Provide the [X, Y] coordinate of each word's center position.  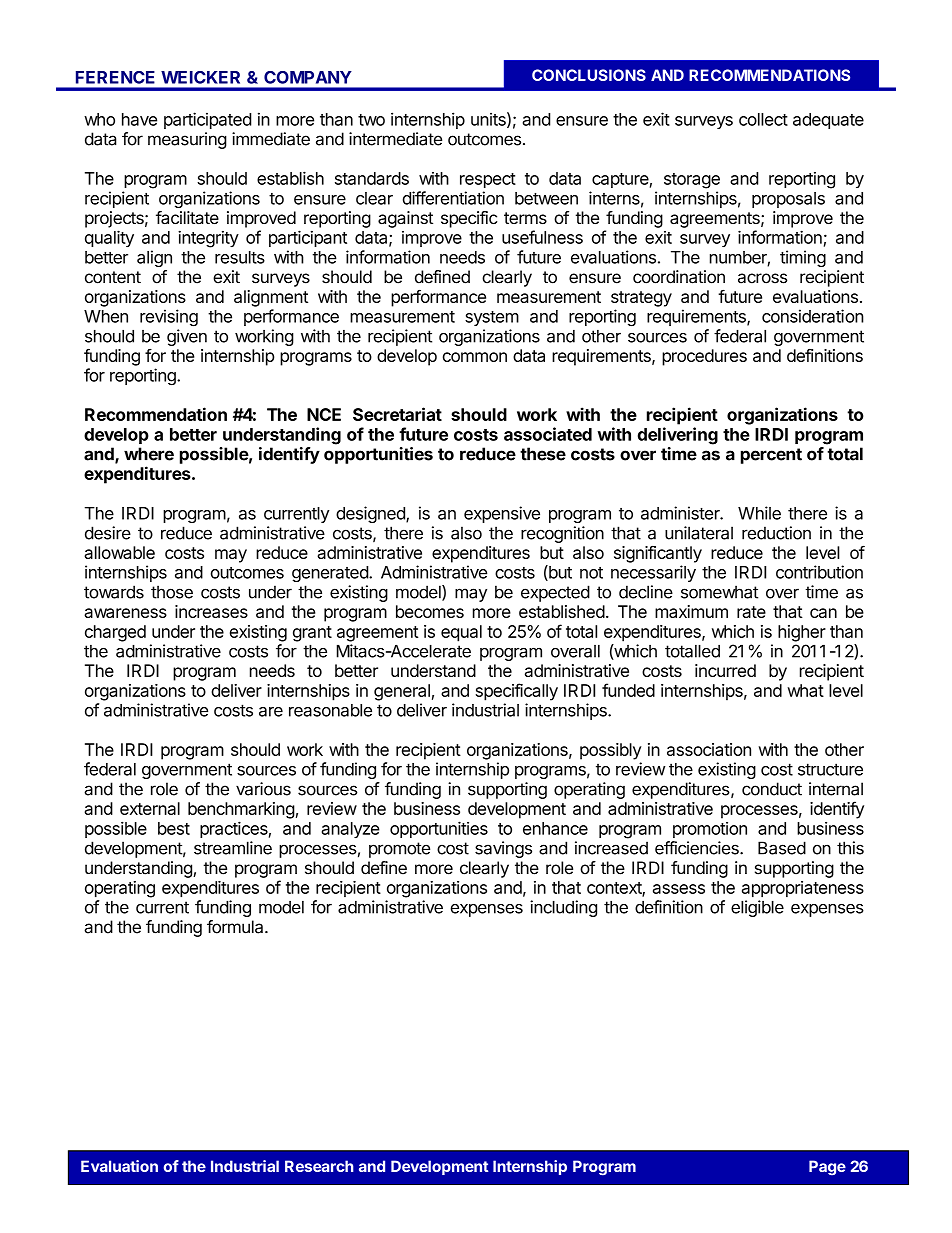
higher [802, 633]
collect [763, 119]
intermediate [395, 139]
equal [461, 633]
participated [208, 120]
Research [319, 1166]
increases [211, 611]
